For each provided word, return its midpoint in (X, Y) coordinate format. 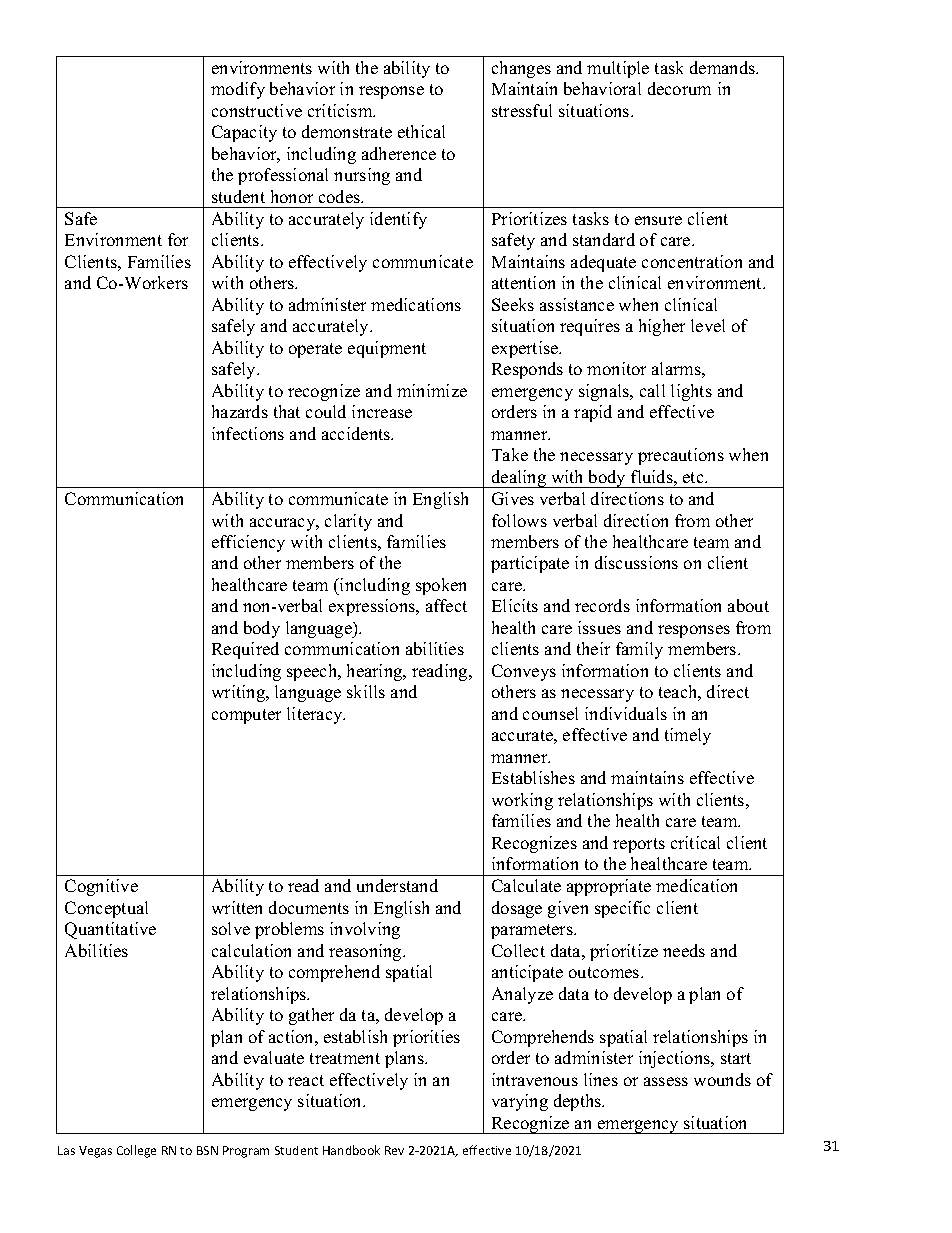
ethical (421, 131)
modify (238, 90)
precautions (681, 456)
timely (688, 736)
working (522, 801)
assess (666, 1081)
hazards (240, 411)
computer (246, 716)
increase (382, 411)
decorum (679, 88)
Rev (394, 1150)
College (136, 1151)
